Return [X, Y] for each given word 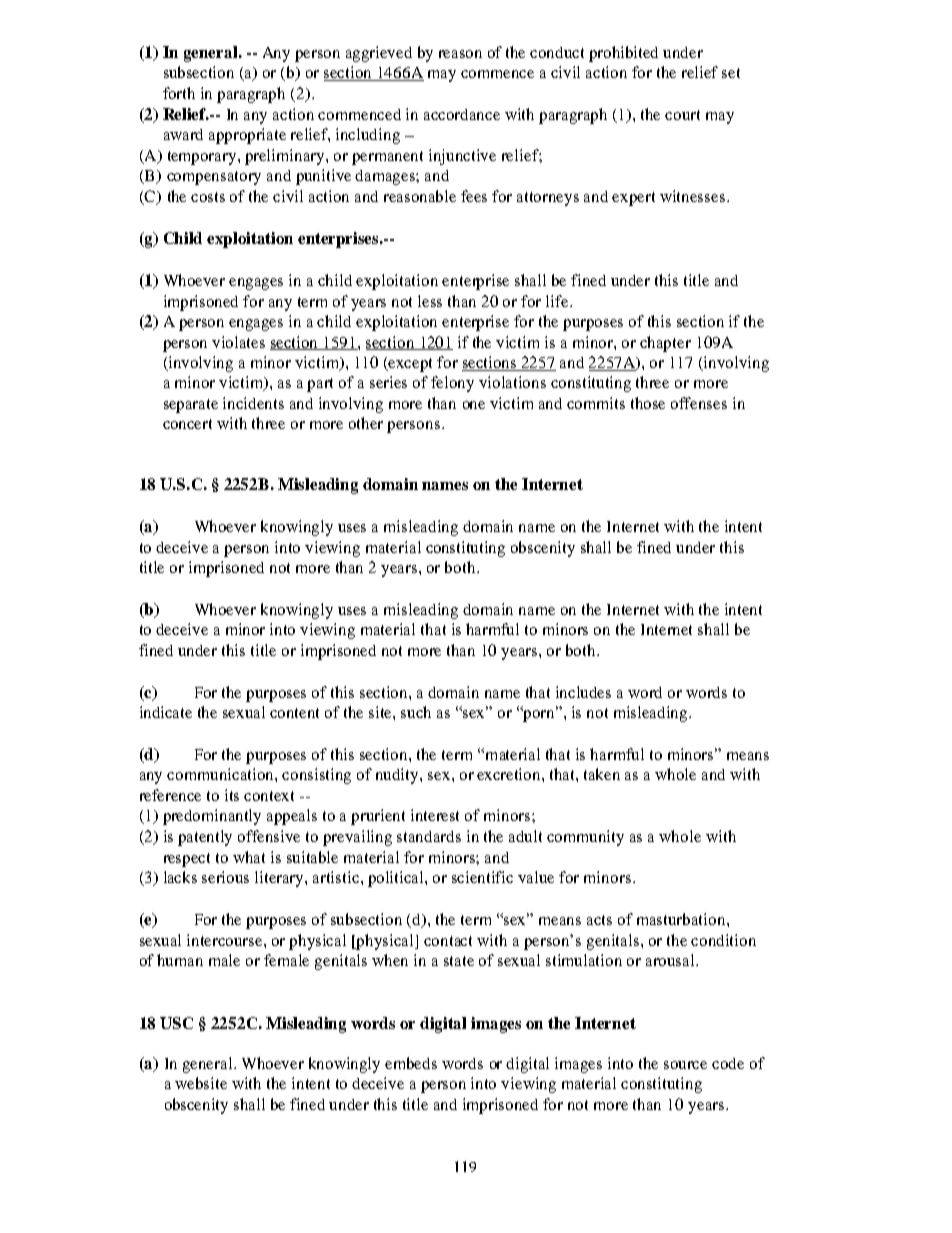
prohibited [623, 54]
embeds [411, 1063]
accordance [462, 114]
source [685, 1065]
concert [187, 424]
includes [583, 692]
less [430, 301]
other [366, 423]
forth [179, 93]
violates [238, 342]
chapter [665, 344]
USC [176, 1023]
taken [602, 774]
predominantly [212, 817]
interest [435, 815]
